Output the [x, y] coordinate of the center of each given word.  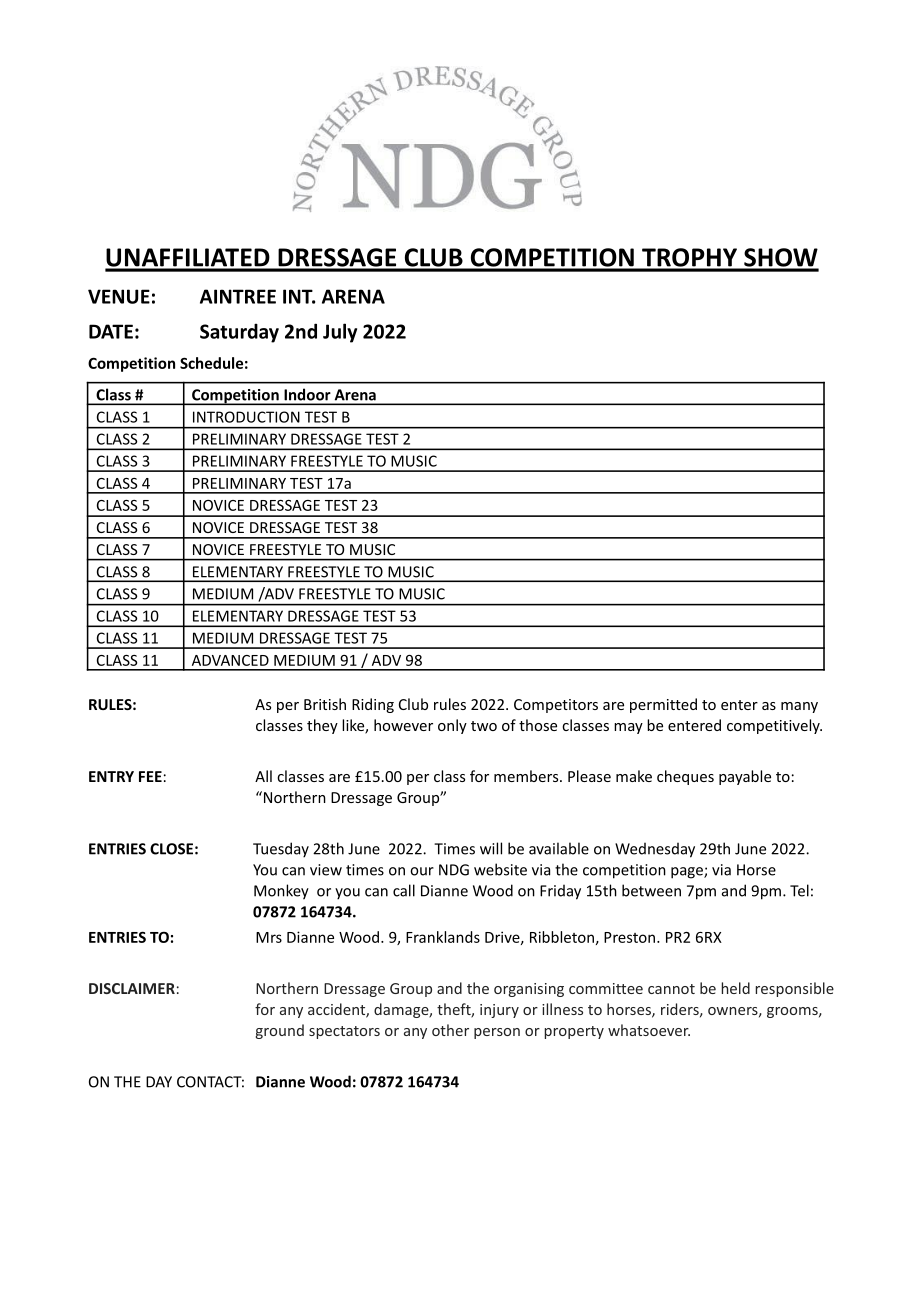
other [450, 1030]
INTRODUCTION [246, 417]
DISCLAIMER [132, 988]
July [340, 333]
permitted [663, 705]
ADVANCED [230, 660]
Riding [373, 705]
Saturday [239, 333]
